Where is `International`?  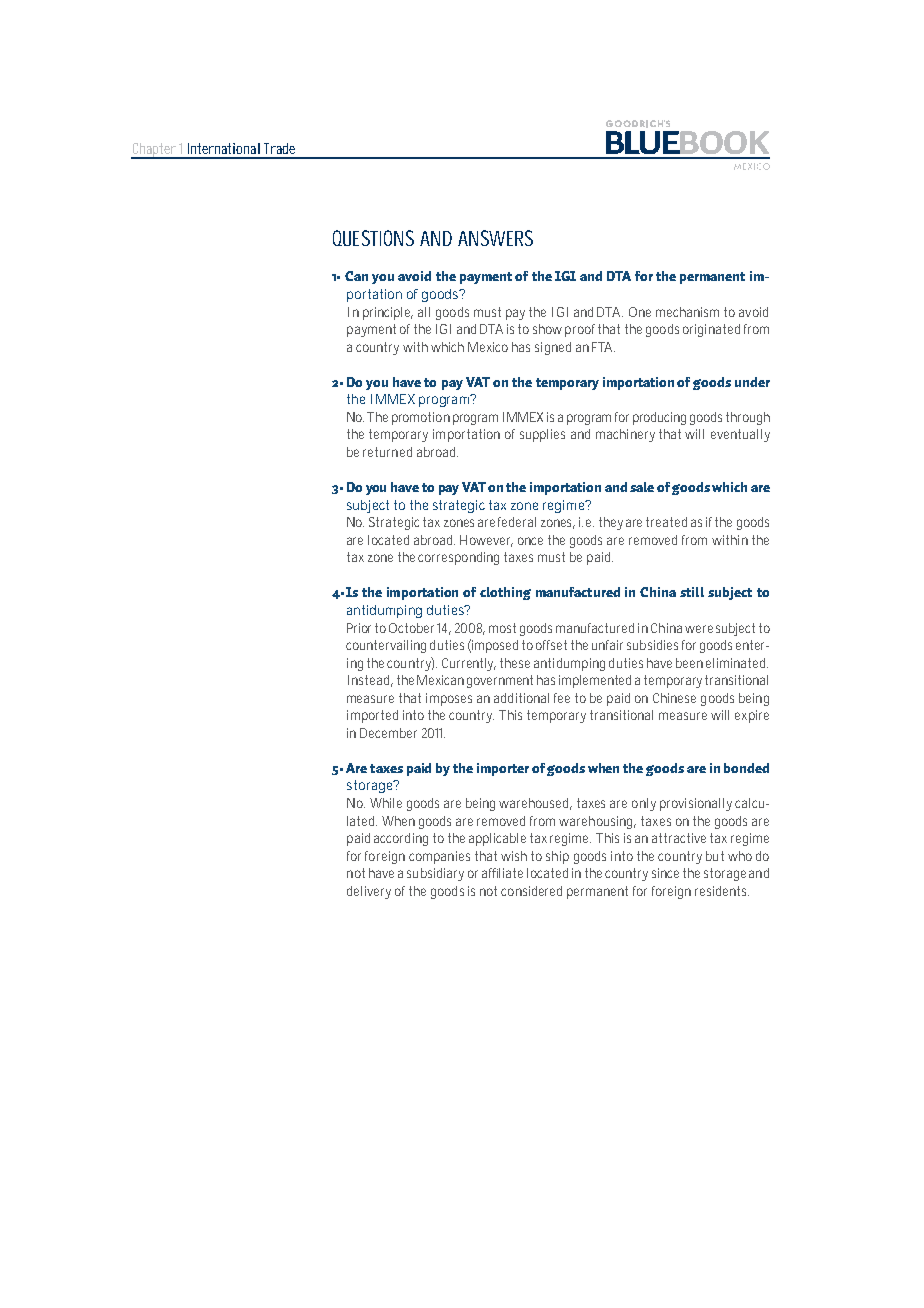 International is located at coordinates (224, 148).
